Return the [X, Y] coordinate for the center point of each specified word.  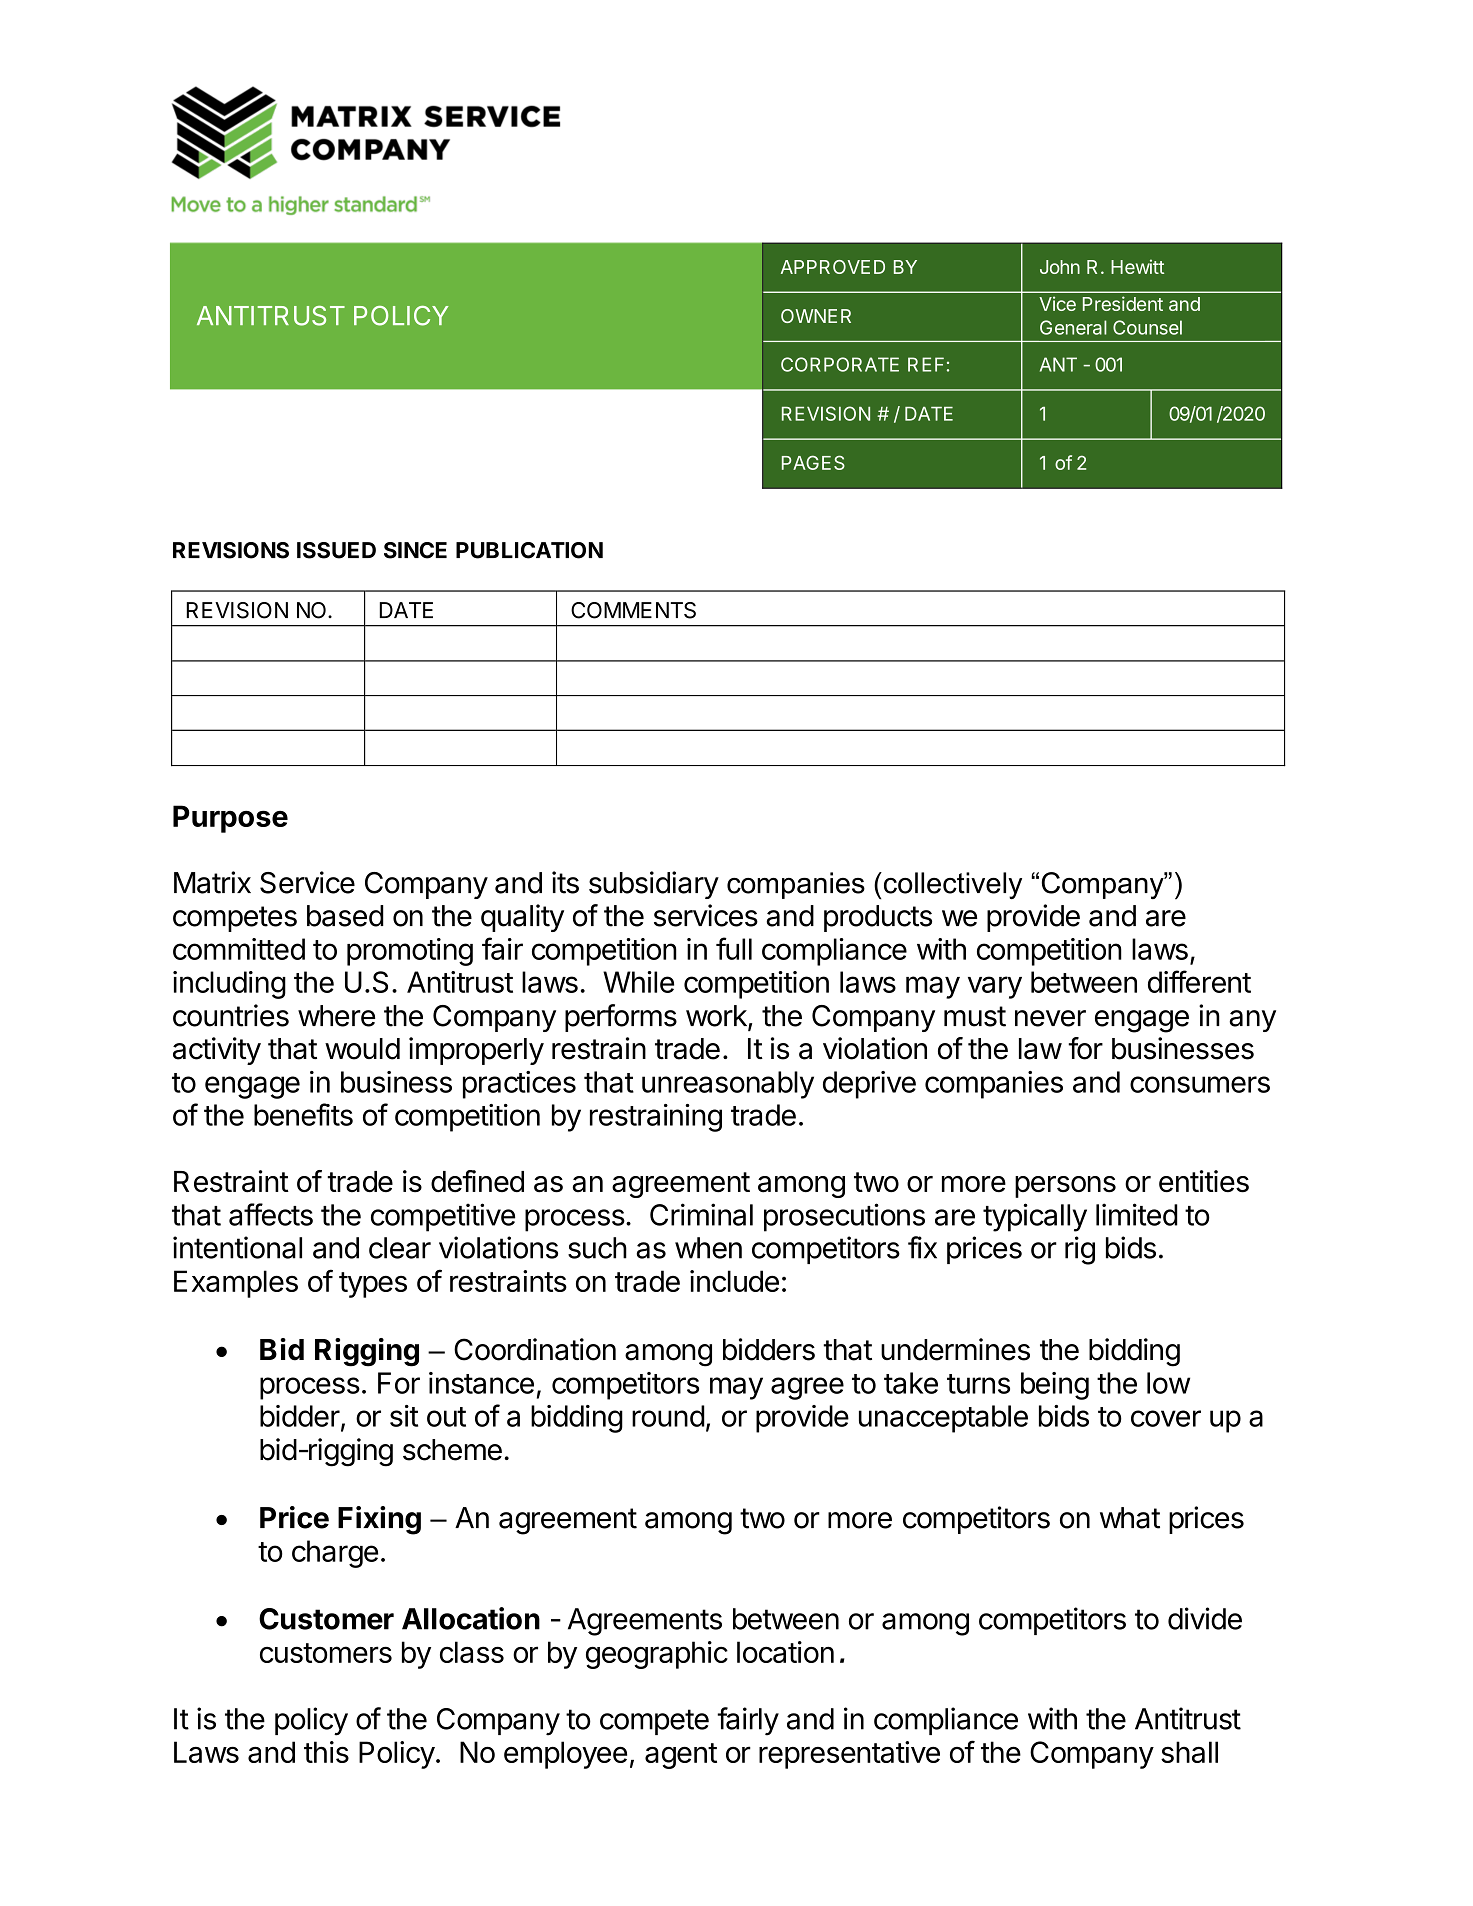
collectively [951, 885]
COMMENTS [633, 610]
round [668, 1416]
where [336, 1016]
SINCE [415, 550]
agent [681, 1756]
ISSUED [336, 550]
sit [404, 1416]
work [717, 1017]
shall [1189, 1752]
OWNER [816, 316]
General [1073, 327]
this [326, 1752]
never [1050, 1018]
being [1055, 1386]
